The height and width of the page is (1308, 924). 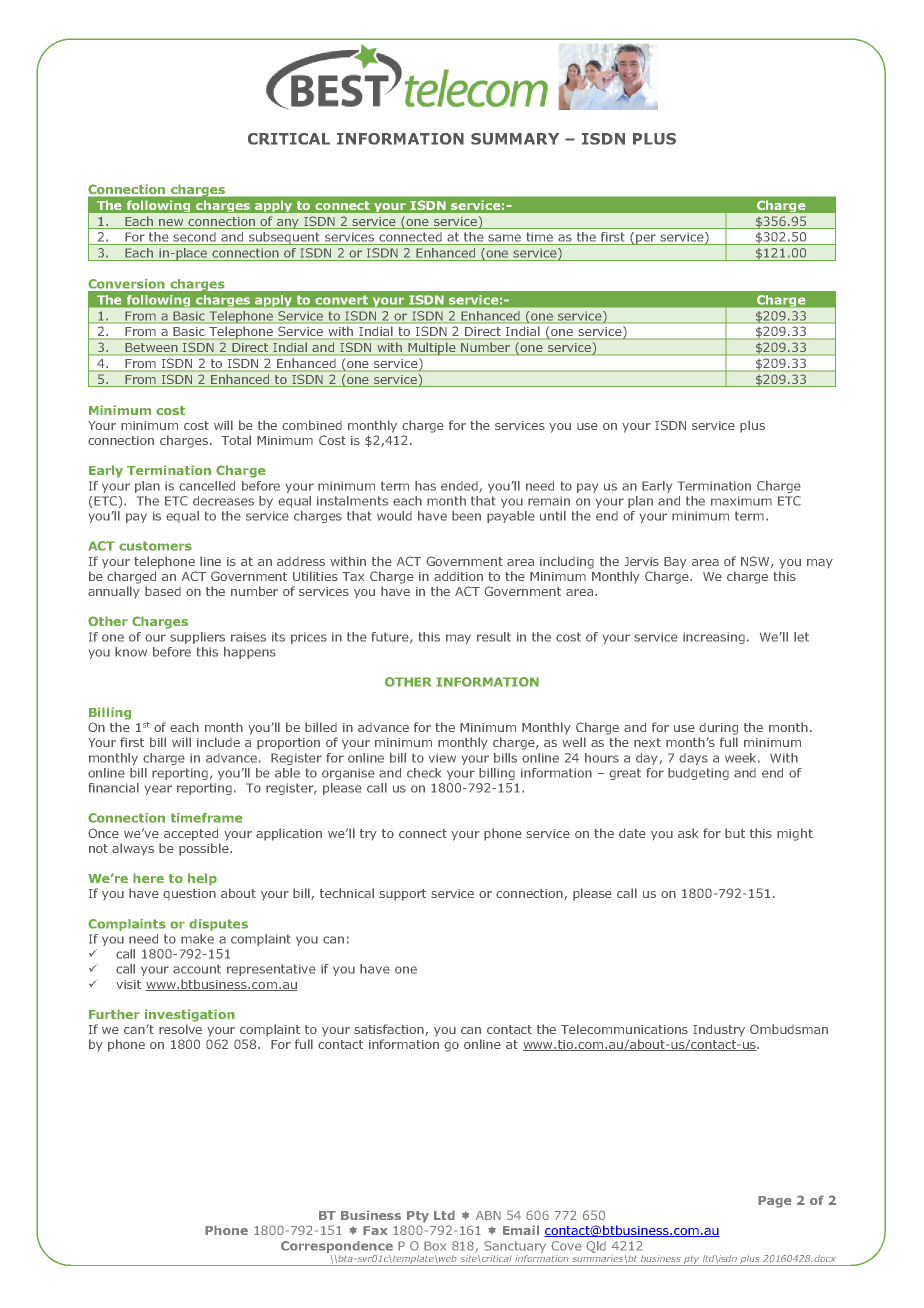 What do you see at coordinates (515, 139) in the page?
I see `SUMMARY` at bounding box center [515, 139].
